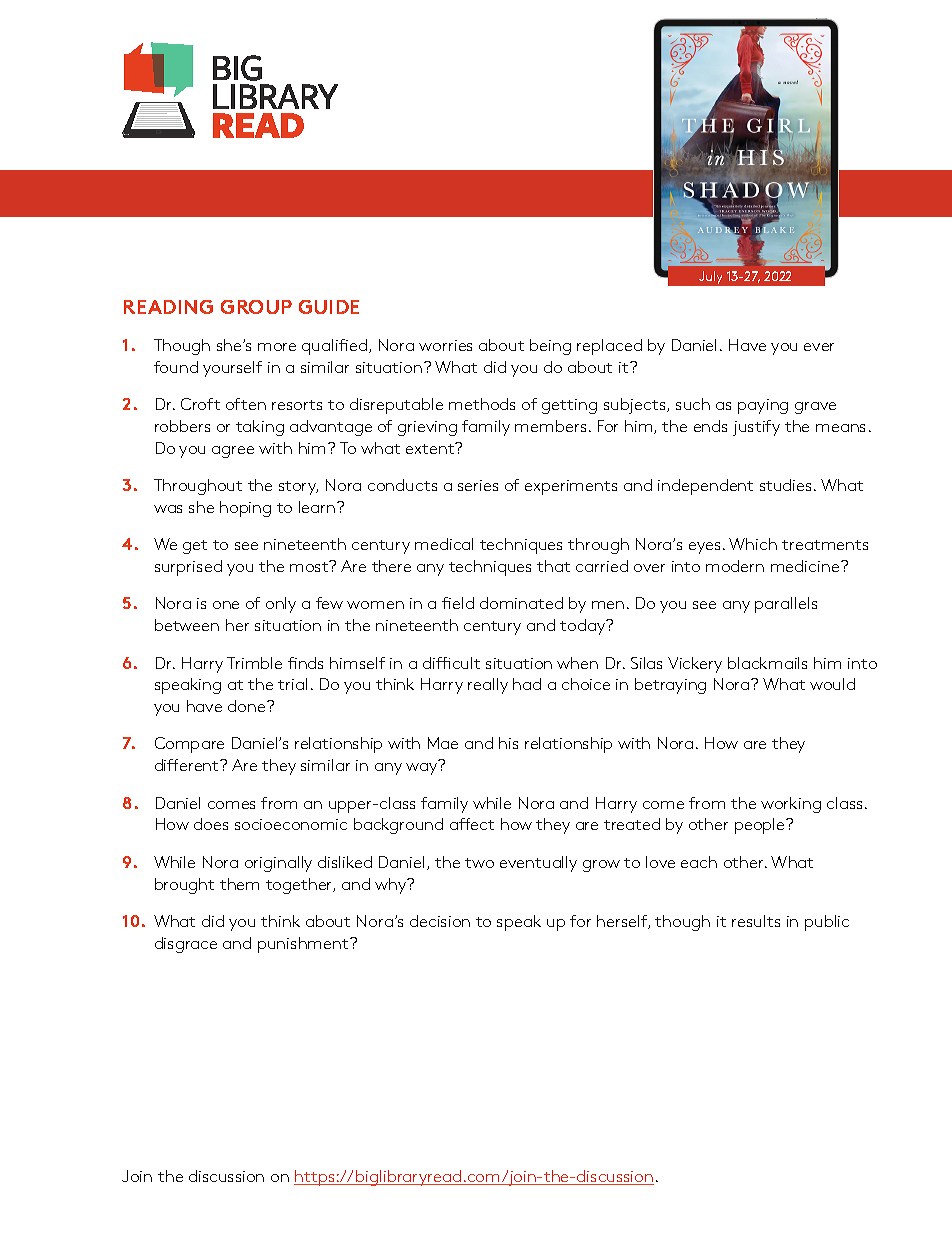  Describe the element at coordinates (304, 945) in the screenshot. I see `punishment` at that location.
